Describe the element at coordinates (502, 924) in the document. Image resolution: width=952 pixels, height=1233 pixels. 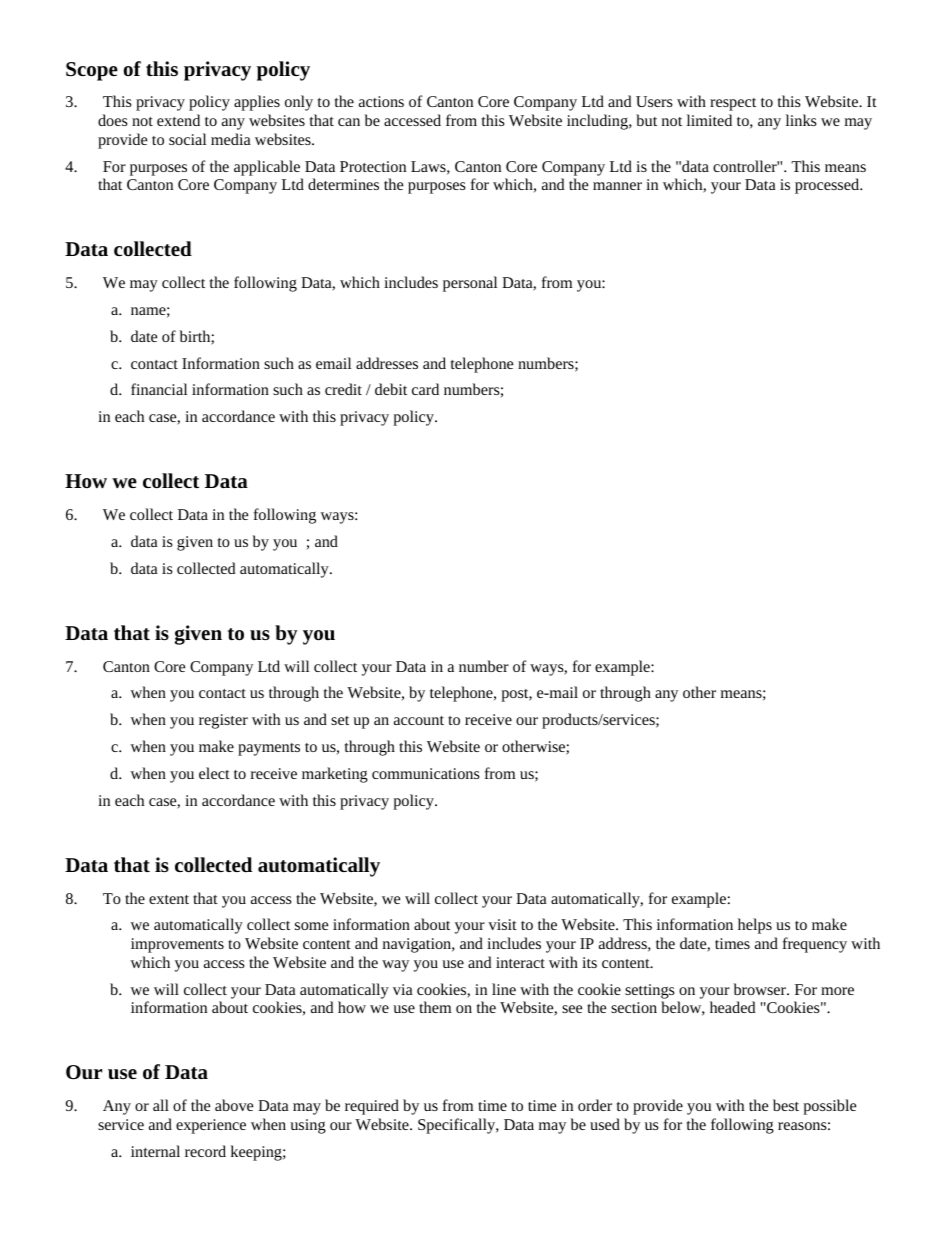
I see `visit` at that location.
